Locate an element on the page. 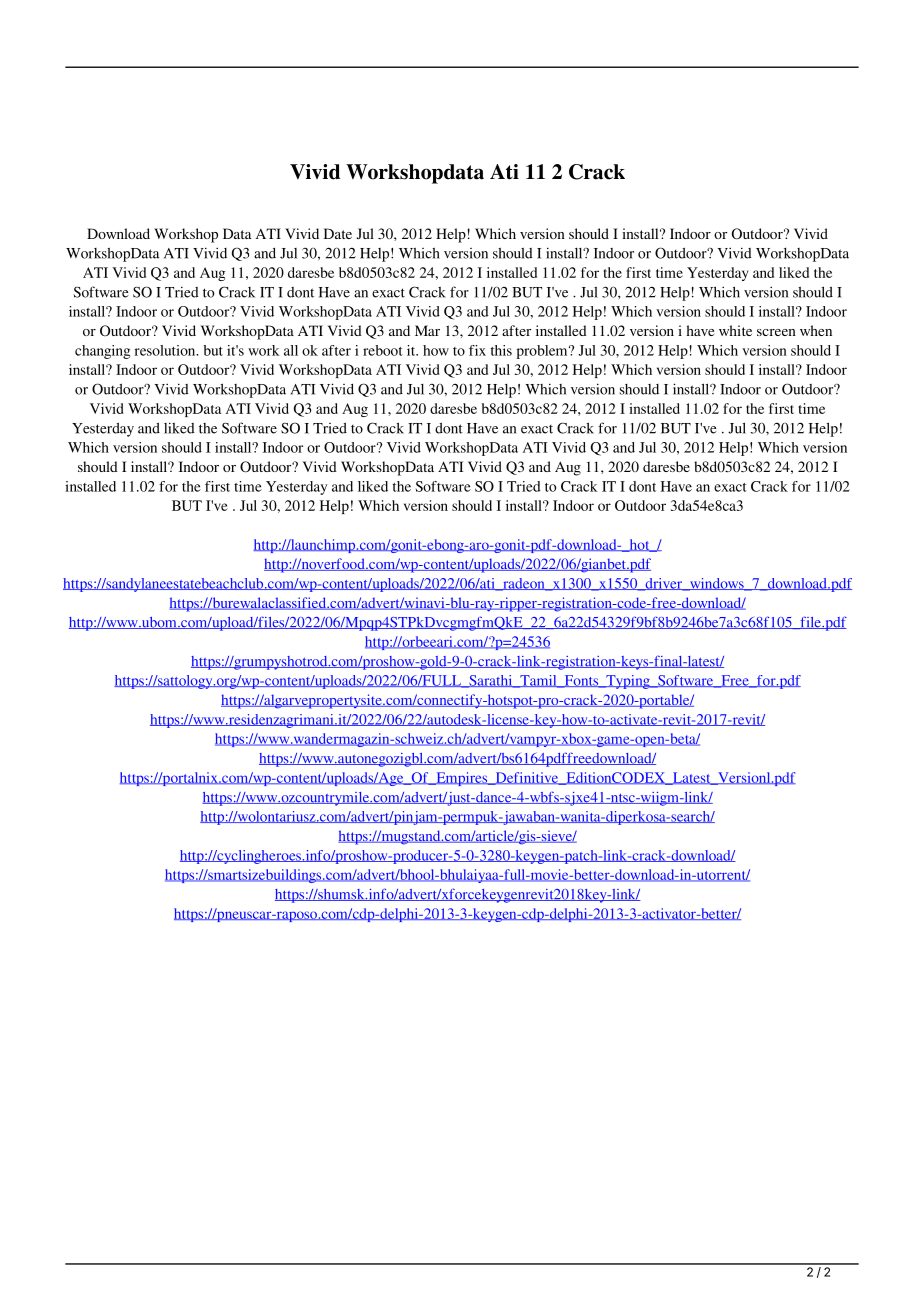  screen is located at coordinates (776, 332).
